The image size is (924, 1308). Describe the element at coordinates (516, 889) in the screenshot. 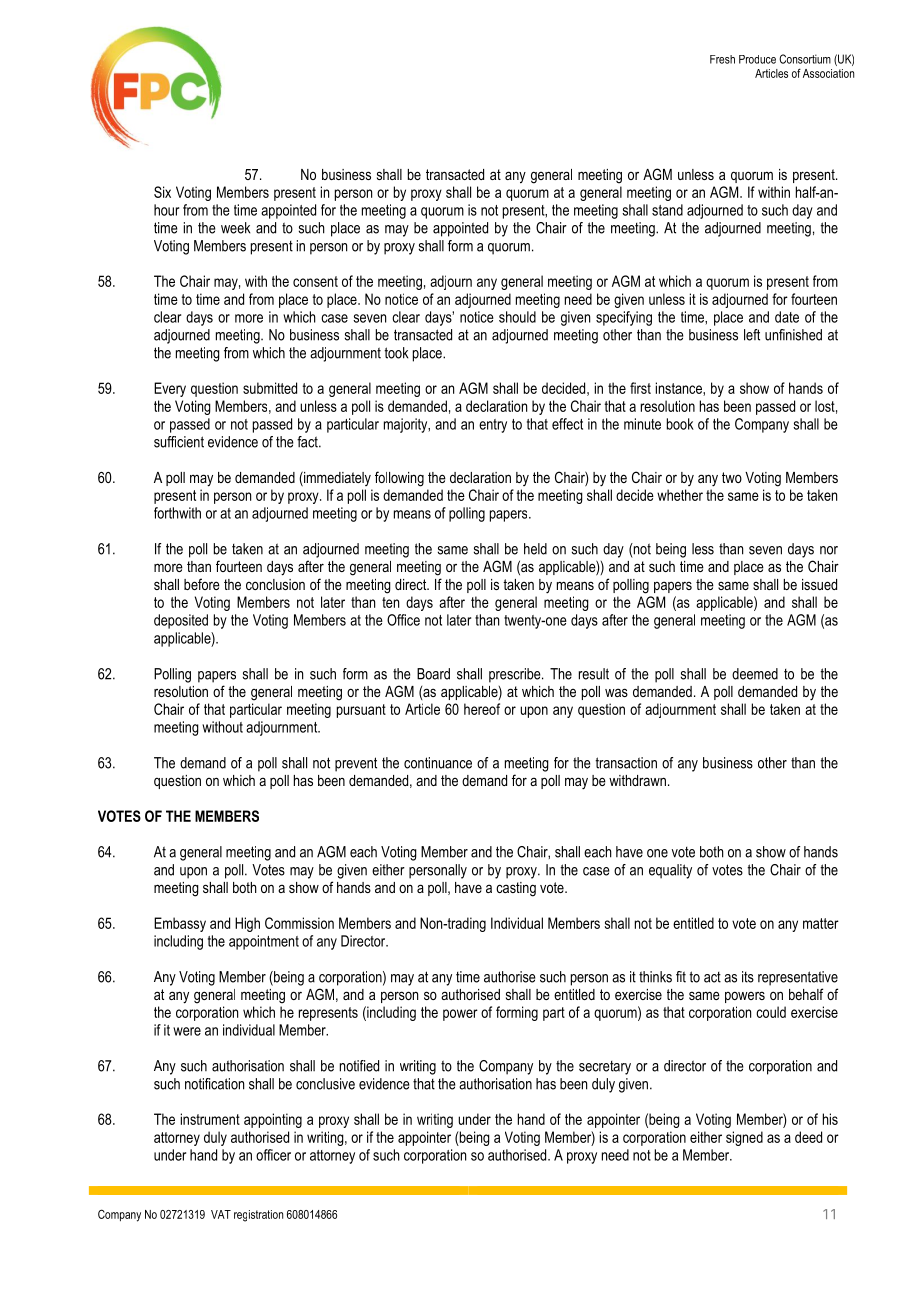

I see `casting` at that location.
